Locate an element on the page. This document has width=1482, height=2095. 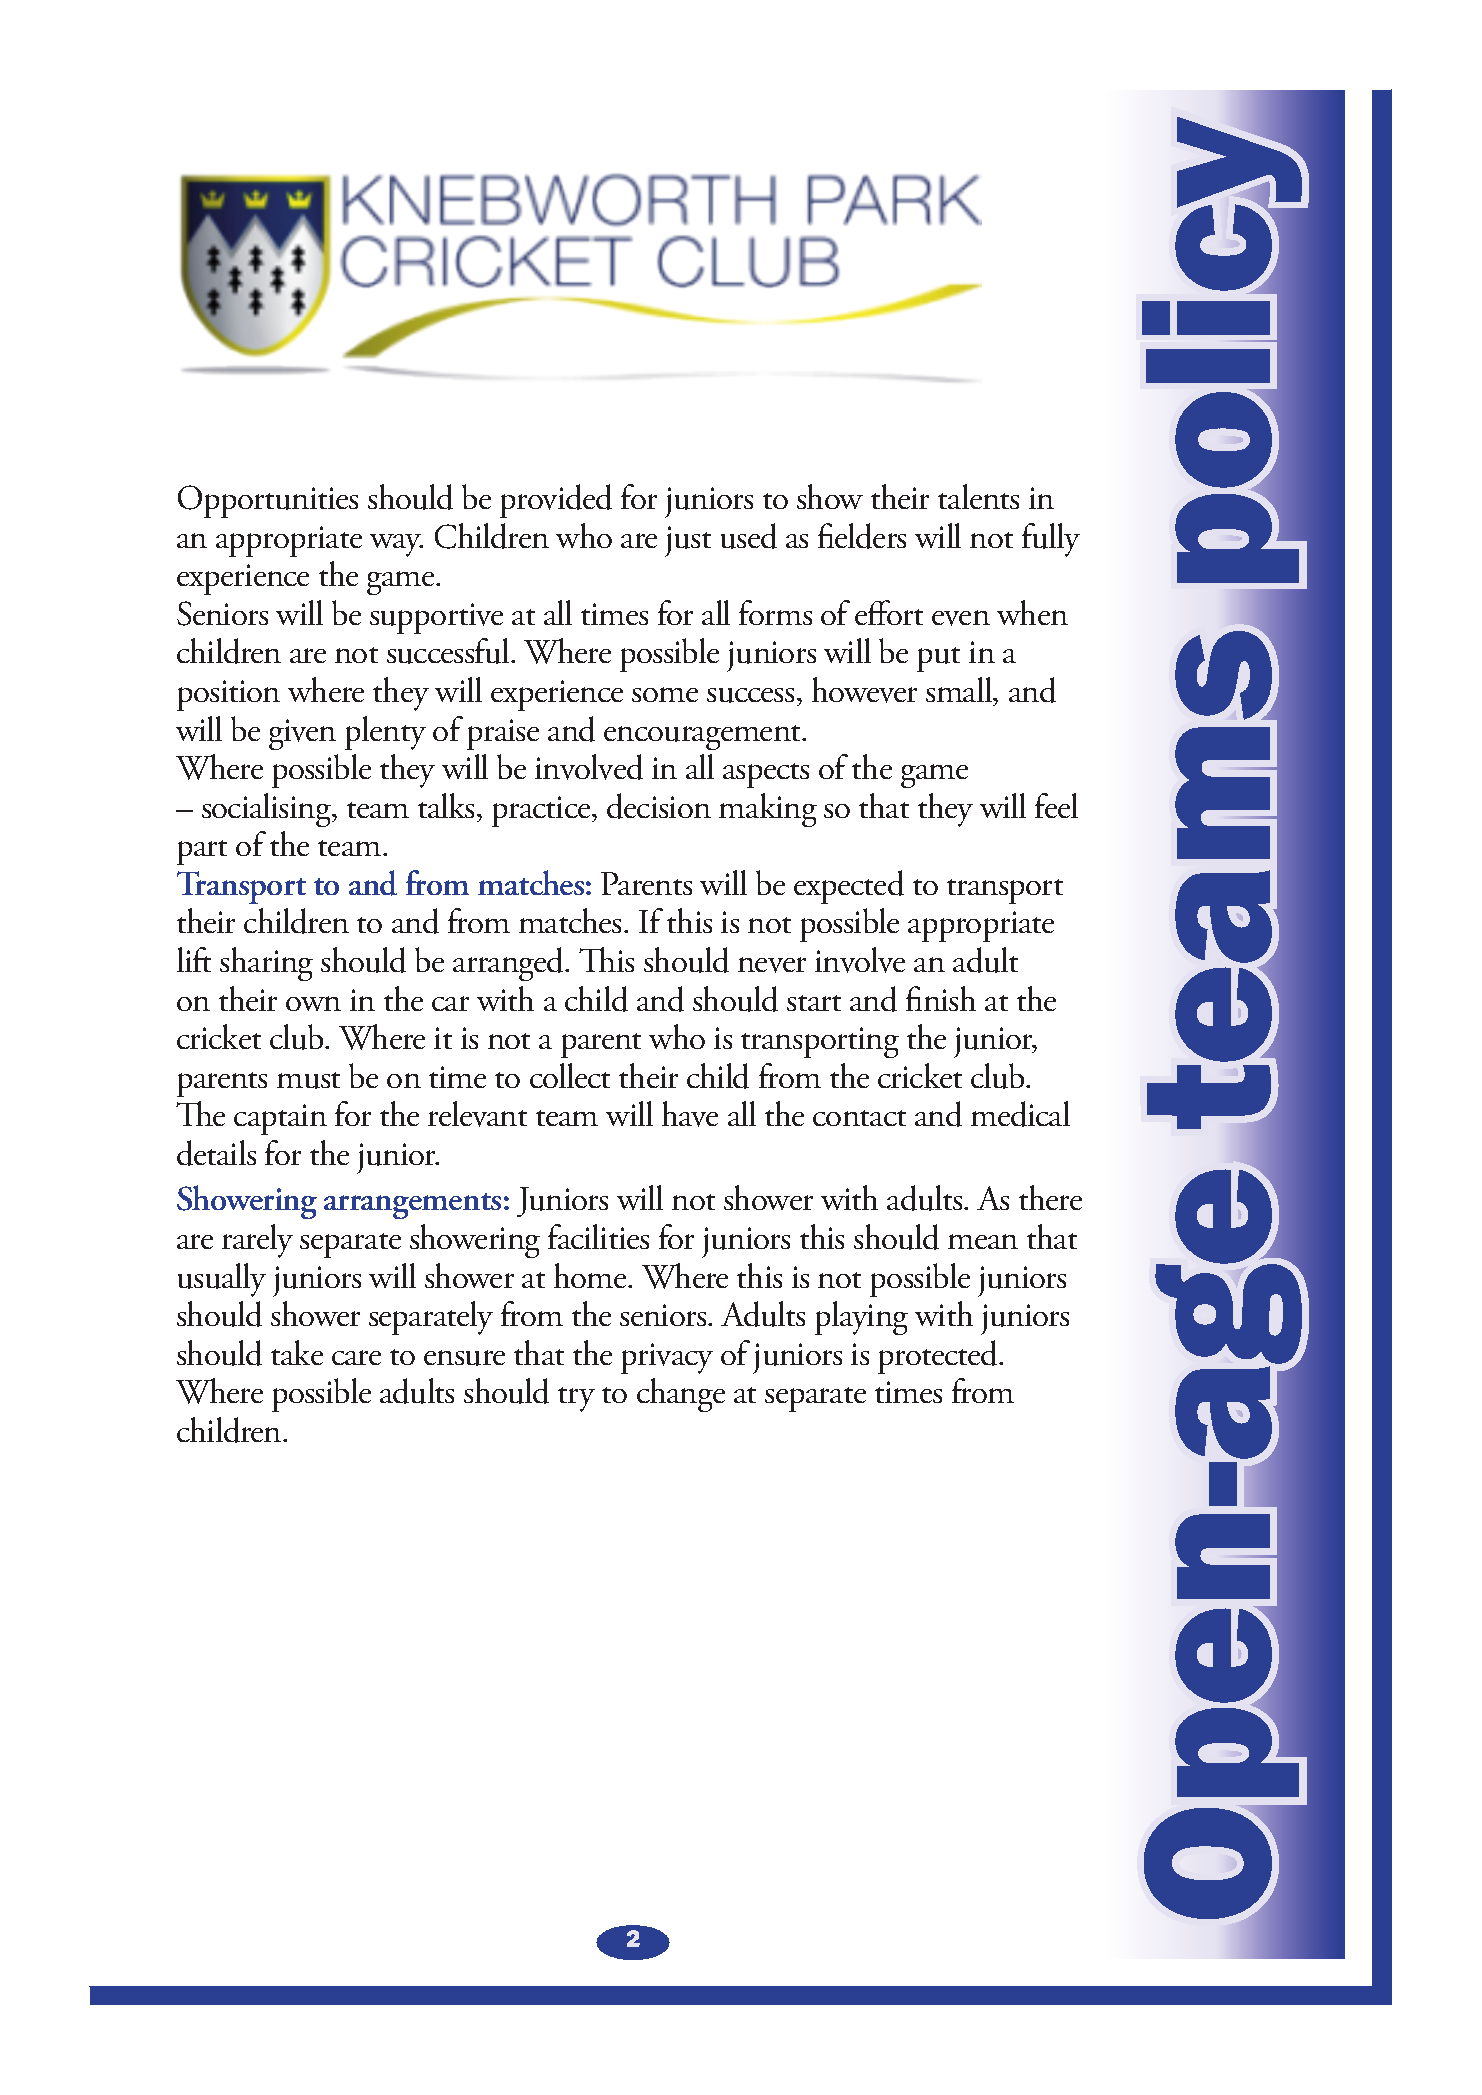
medical is located at coordinates (1020, 1114).
